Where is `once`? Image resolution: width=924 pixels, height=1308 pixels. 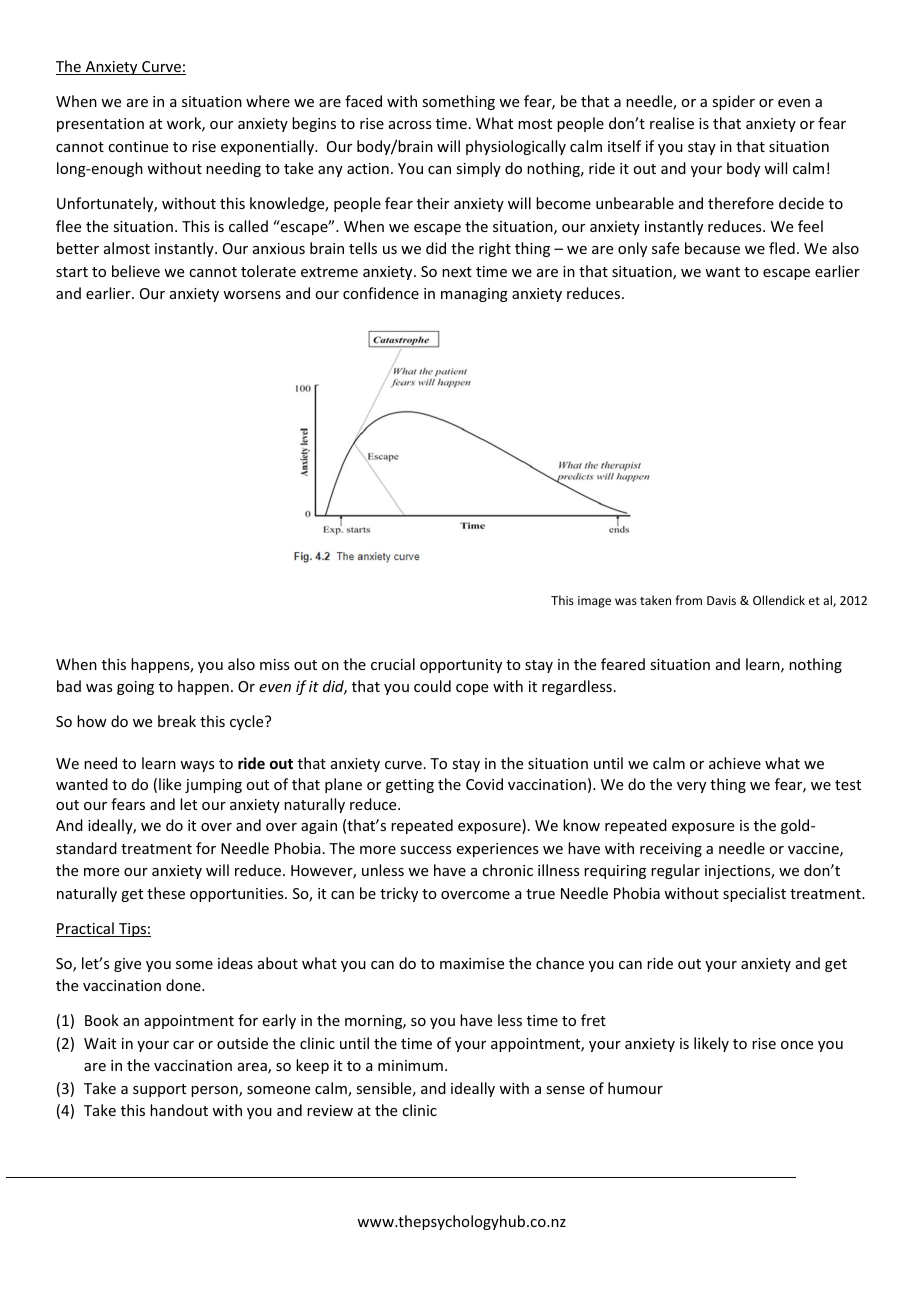 once is located at coordinates (797, 1045).
